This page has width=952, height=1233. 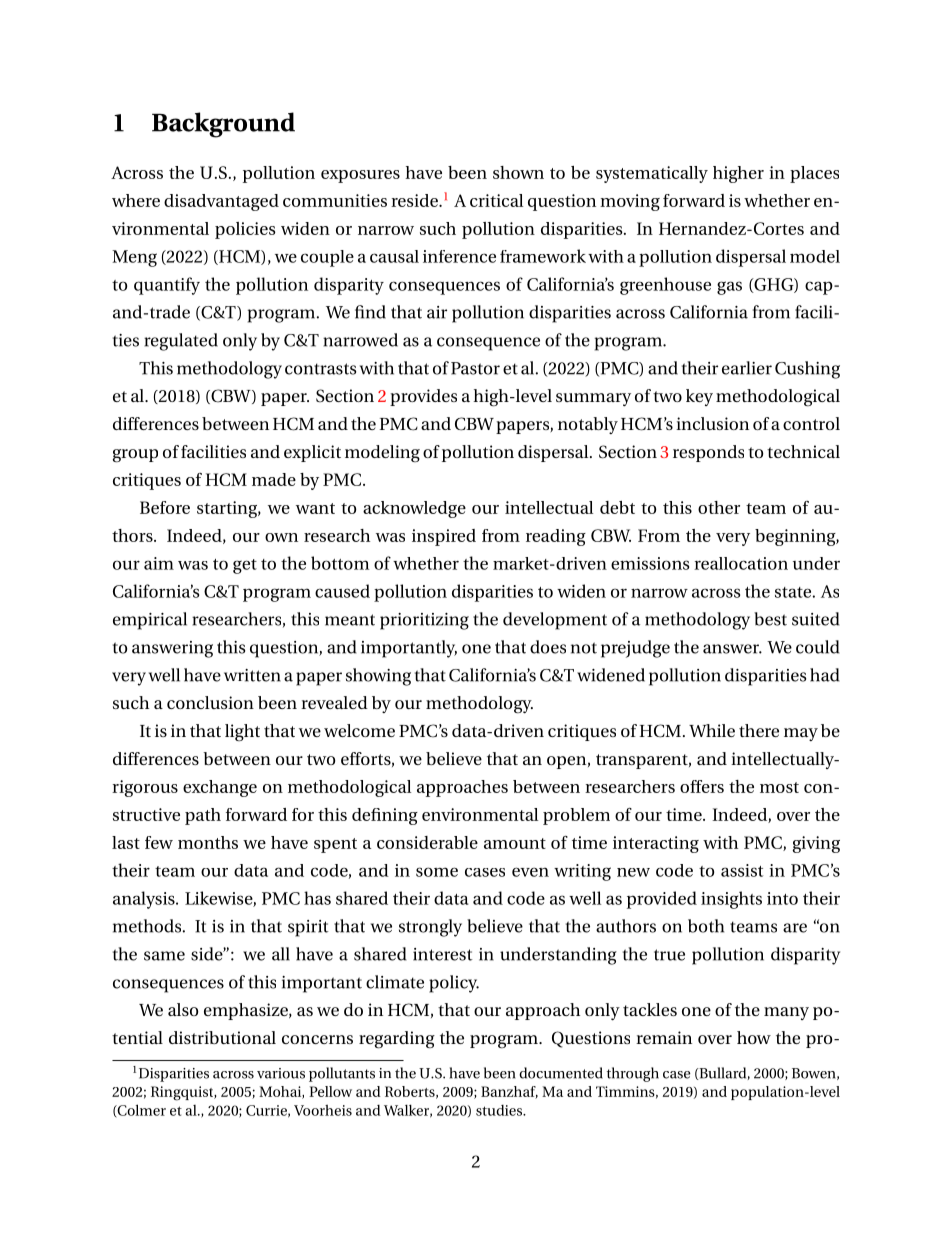 I want to click on shown, so click(x=518, y=172).
